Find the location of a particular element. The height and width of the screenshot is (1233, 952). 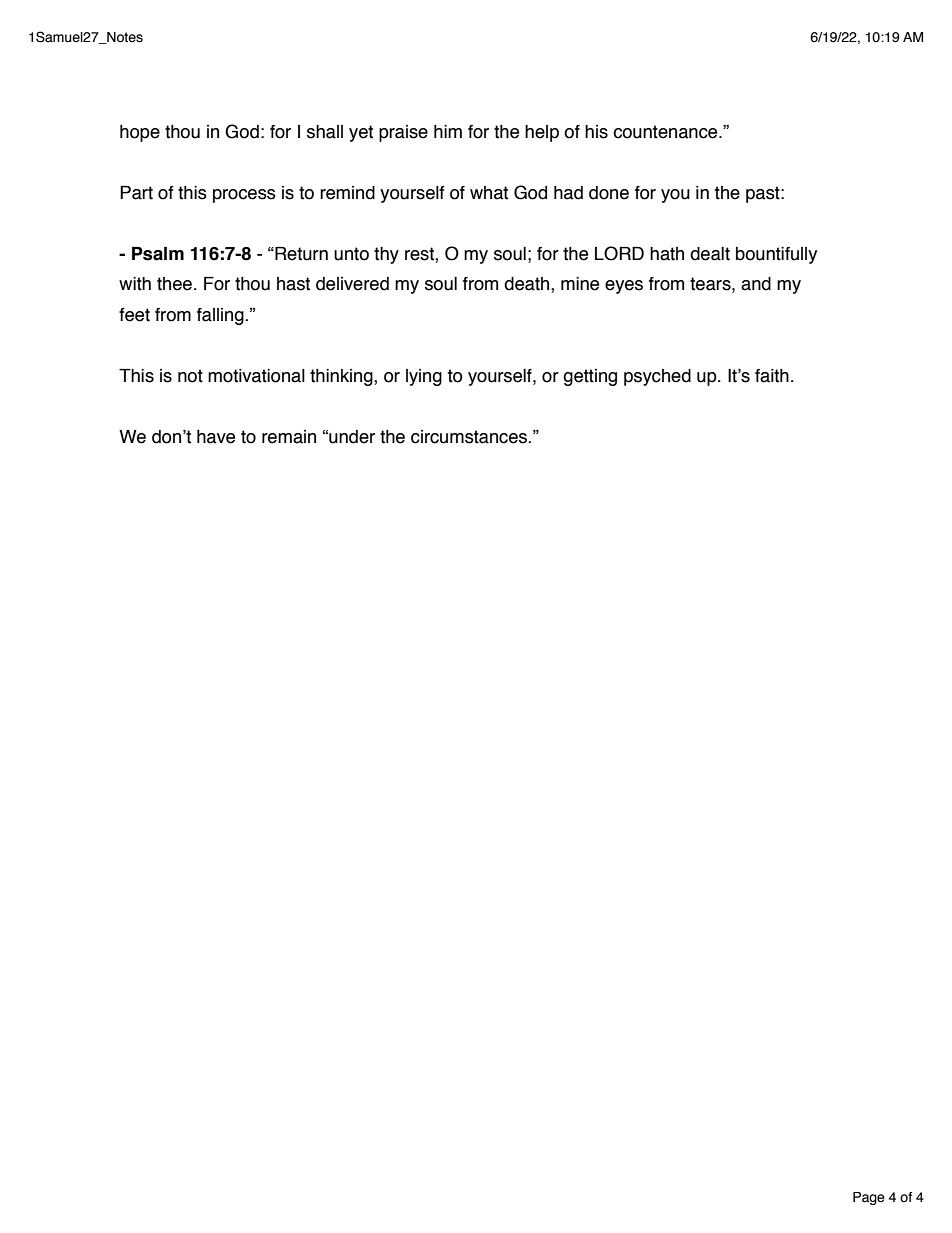

process is located at coordinates (244, 196).
